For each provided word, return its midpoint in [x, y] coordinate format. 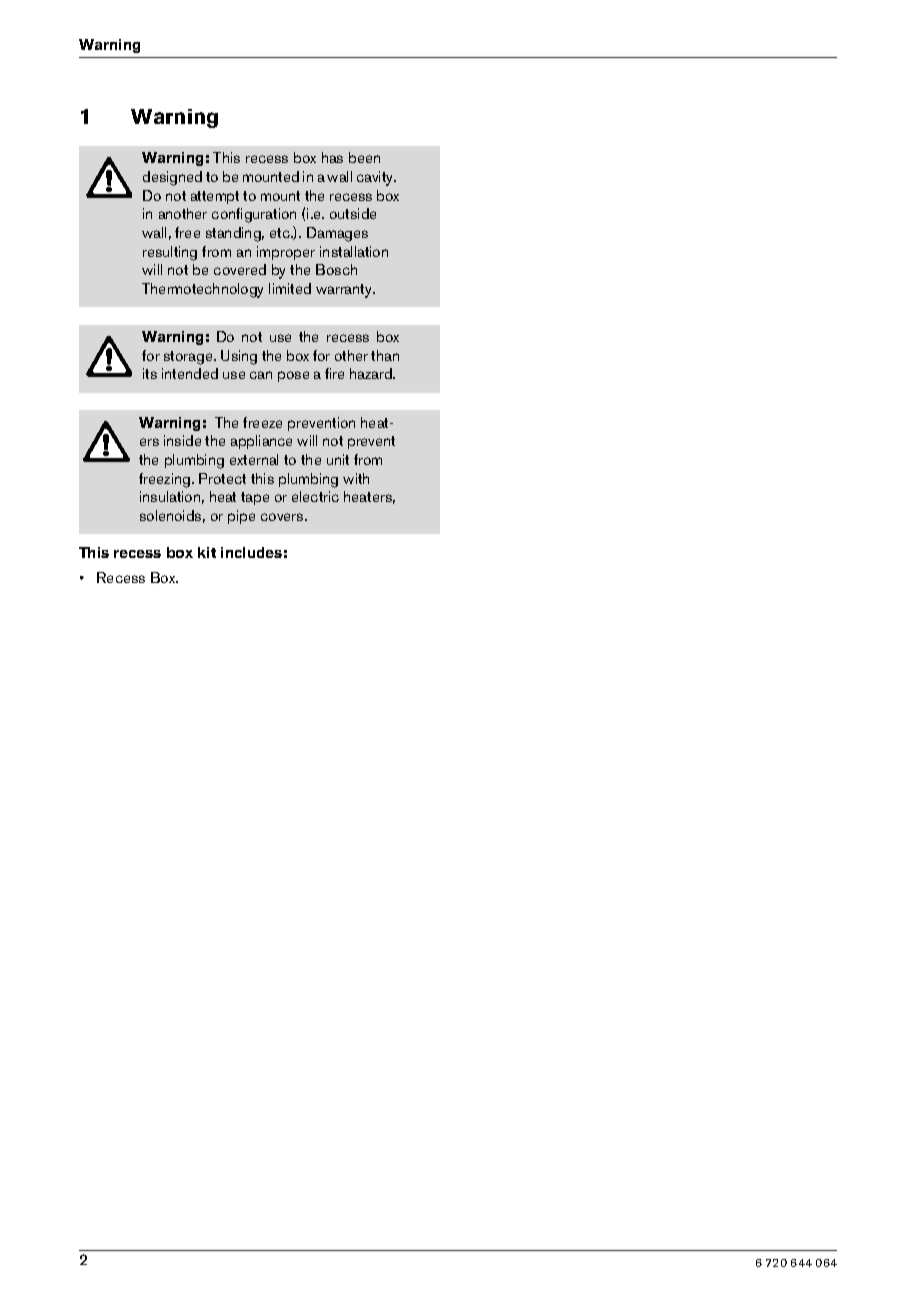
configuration [254, 215]
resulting [170, 253]
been [364, 157]
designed [172, 178]
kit [207, 552]
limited [290, 288]
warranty [345, 291]
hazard [372, 373]
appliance [261, 442]
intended [190, 373]
